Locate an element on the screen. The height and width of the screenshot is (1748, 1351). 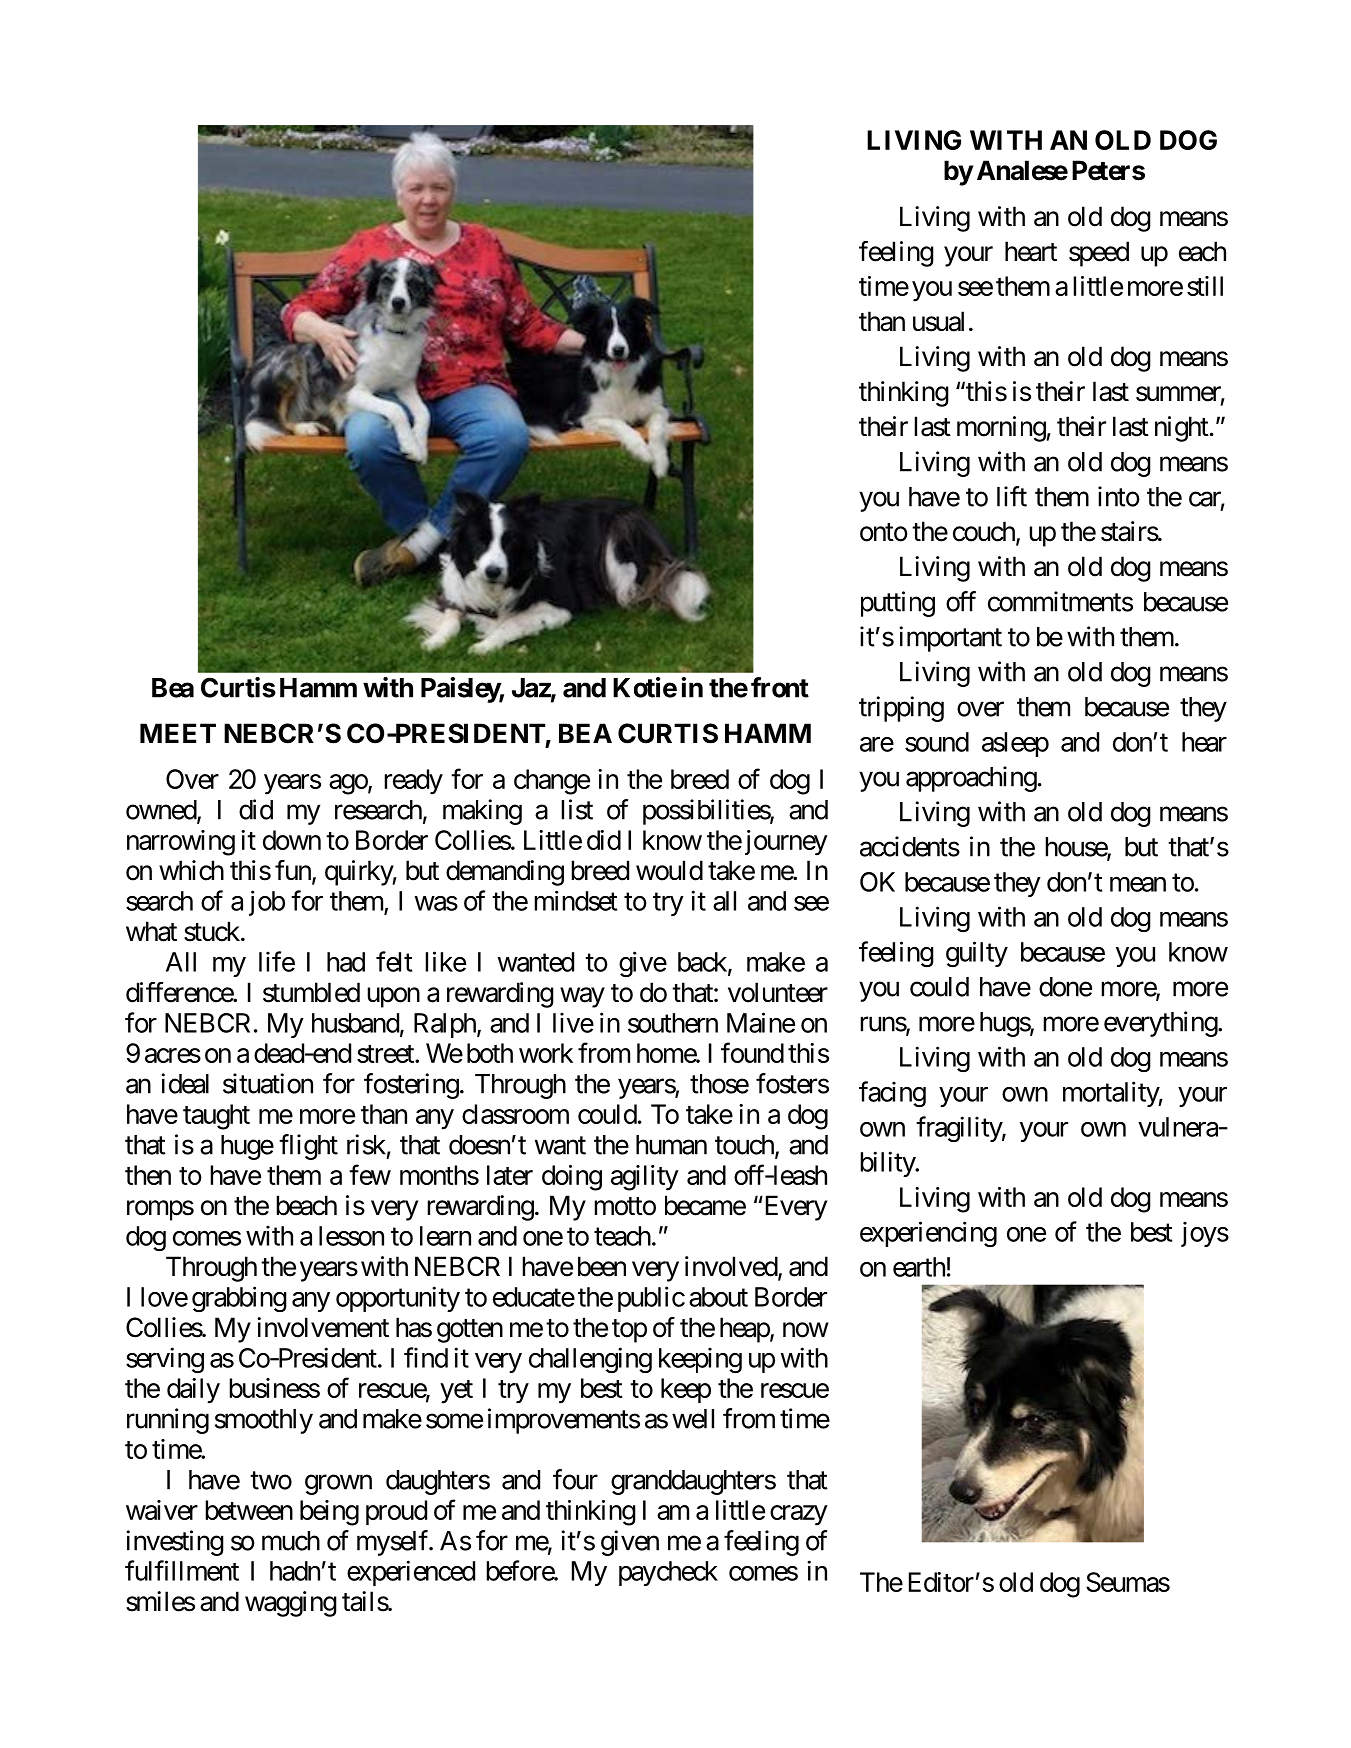
much is located at coordinates (291, 1541).
